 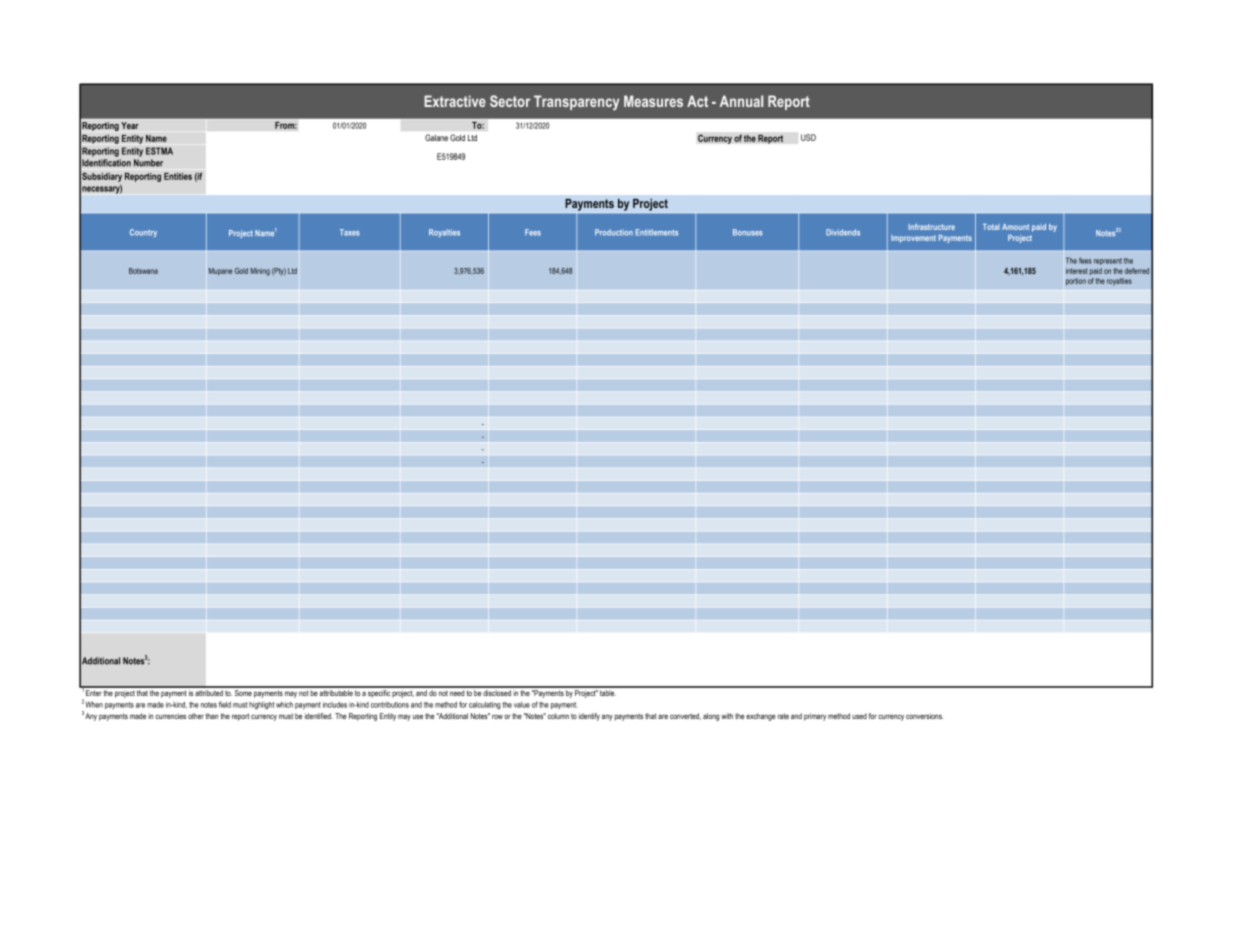 I want to click on Mining, so click(x=260, y=272).
